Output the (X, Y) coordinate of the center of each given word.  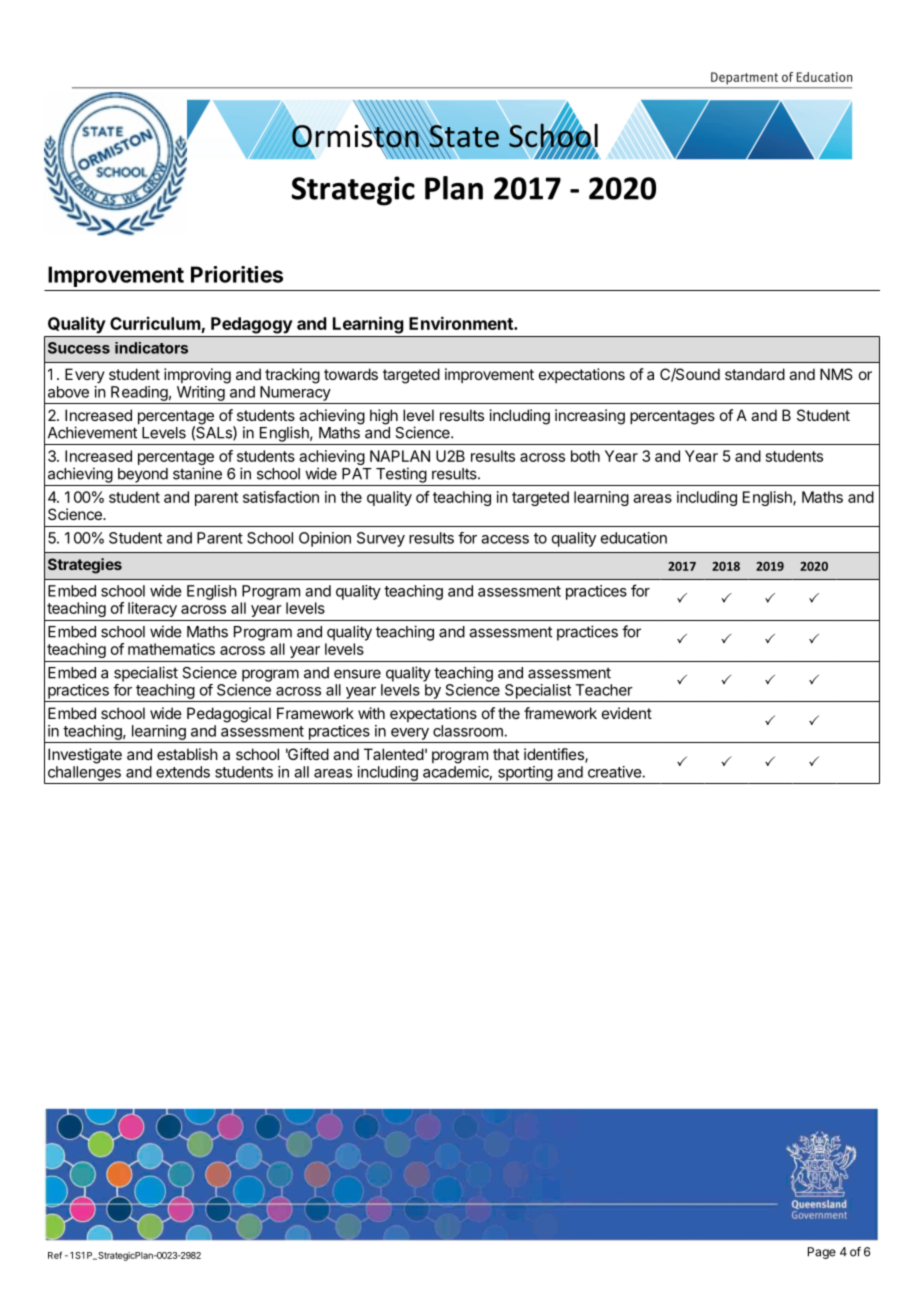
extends (183, 772)
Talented (394, 754)
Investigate (85, 756)
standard (755, 374)
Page (822, 1253)
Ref (55, 1255)
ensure (357, 674)
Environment (462, 323)
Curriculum (155, 323)
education (634, 538)
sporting (525, 773)
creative (615, 772)
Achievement (92, 432)
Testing (401, 475)
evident (627, 713)
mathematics (171, 649)
